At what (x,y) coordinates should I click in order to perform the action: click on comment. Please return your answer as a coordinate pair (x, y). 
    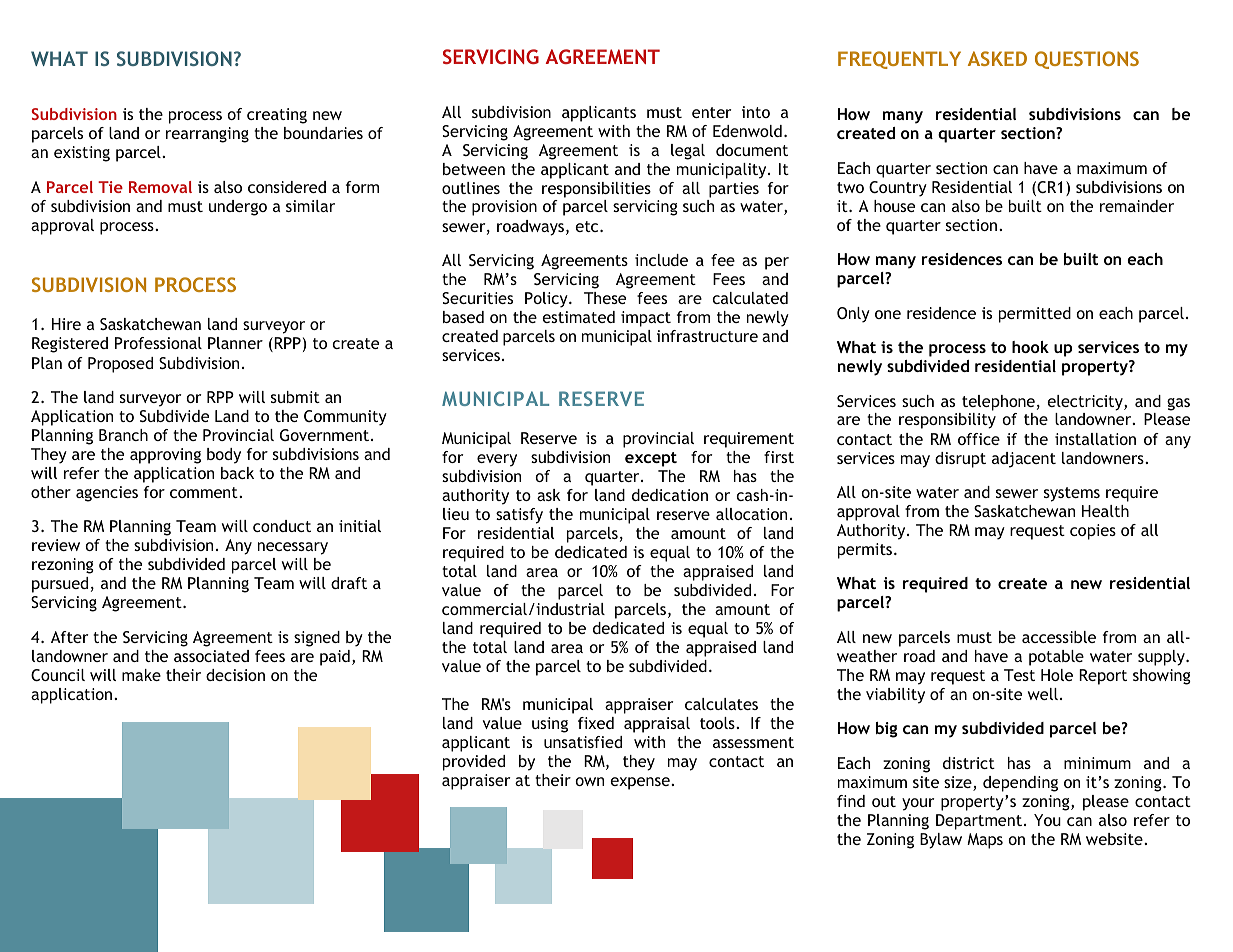
    Looking at the image, I should click on (205, 492).
